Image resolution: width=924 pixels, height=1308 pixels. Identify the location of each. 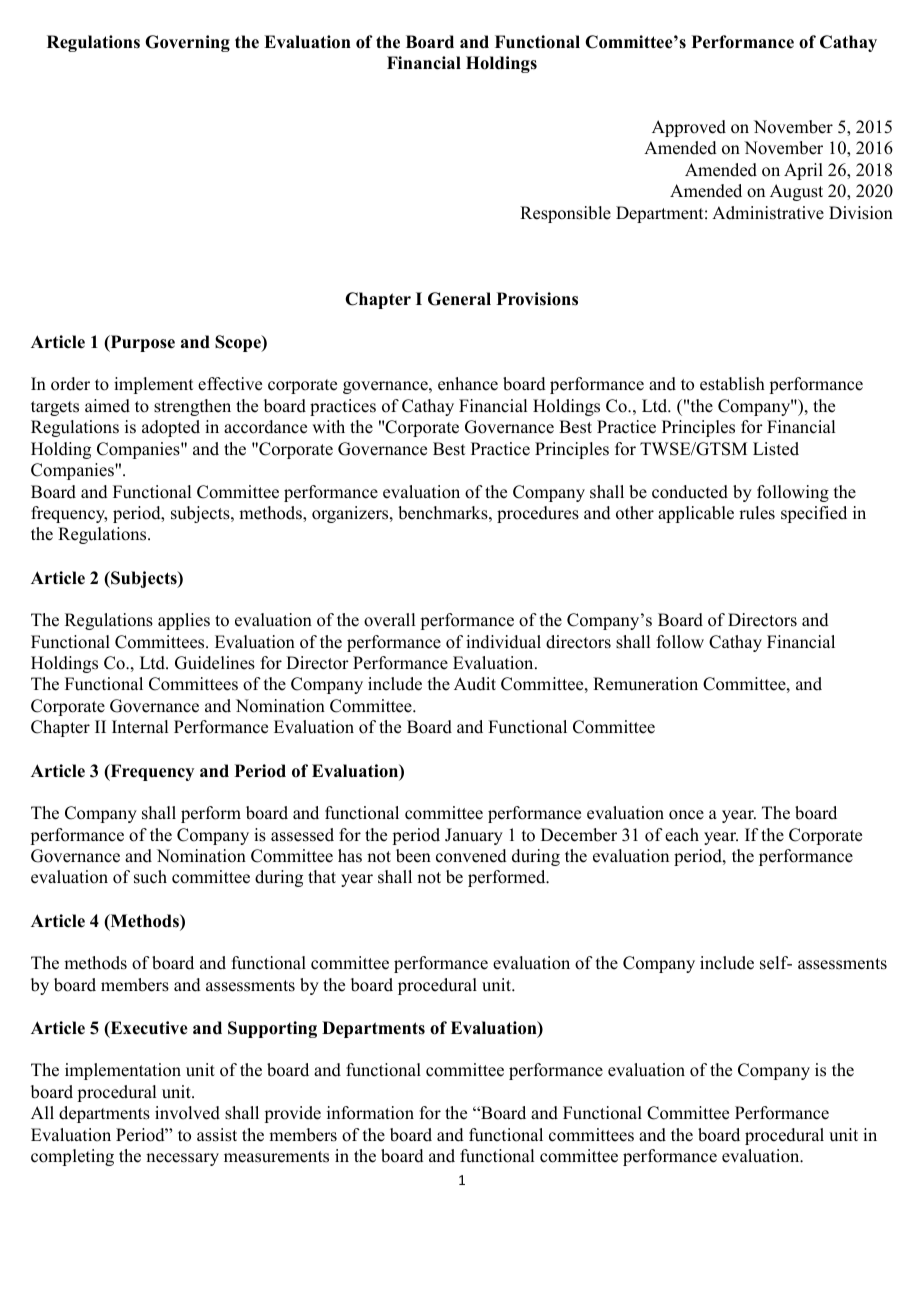
(682, 835).
